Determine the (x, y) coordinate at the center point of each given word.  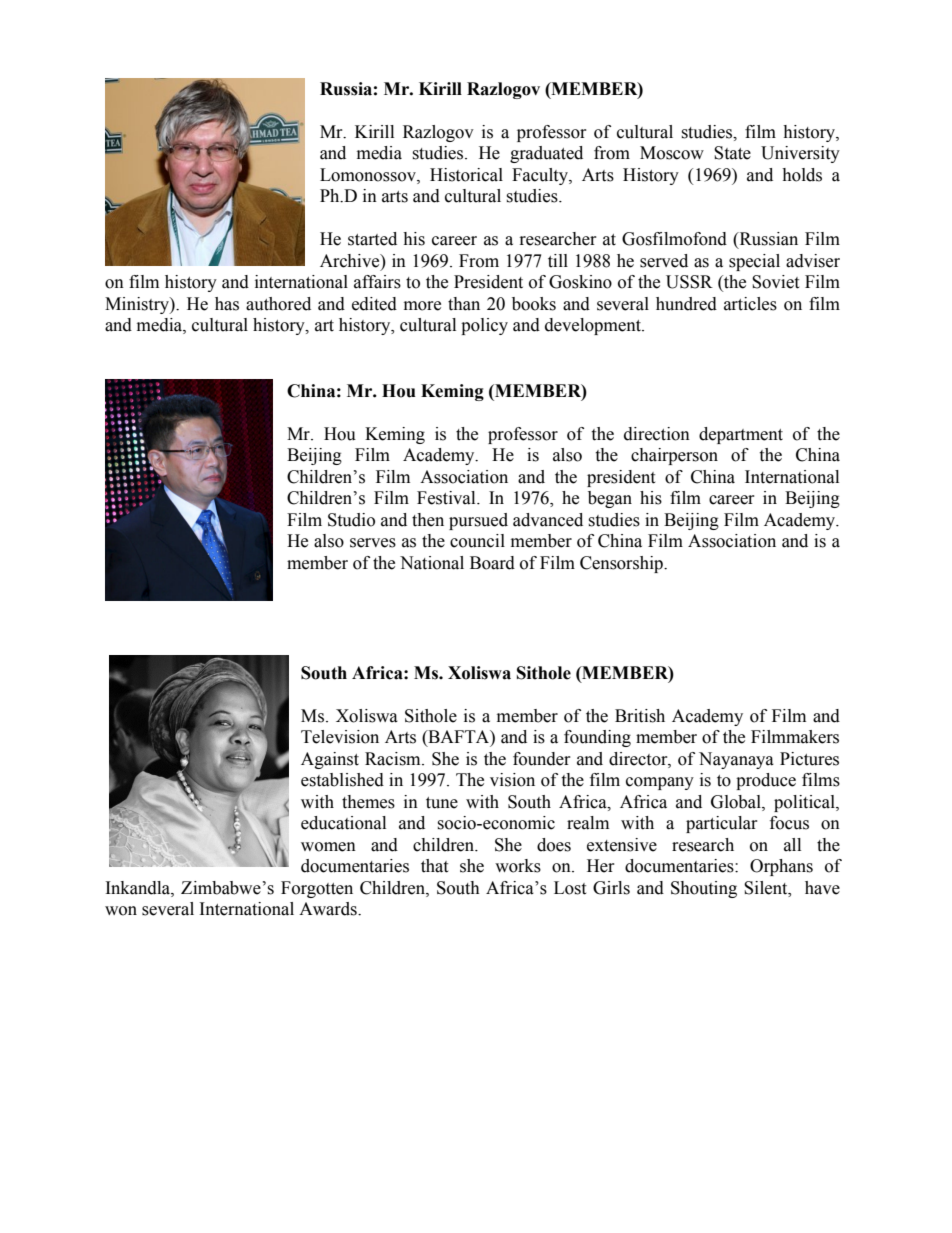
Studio (351, 520)
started (372, 239)
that (434, 866)
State (732, 153)
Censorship (622, 564)
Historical (466, 175)
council (477, 541)
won (121, 911)
